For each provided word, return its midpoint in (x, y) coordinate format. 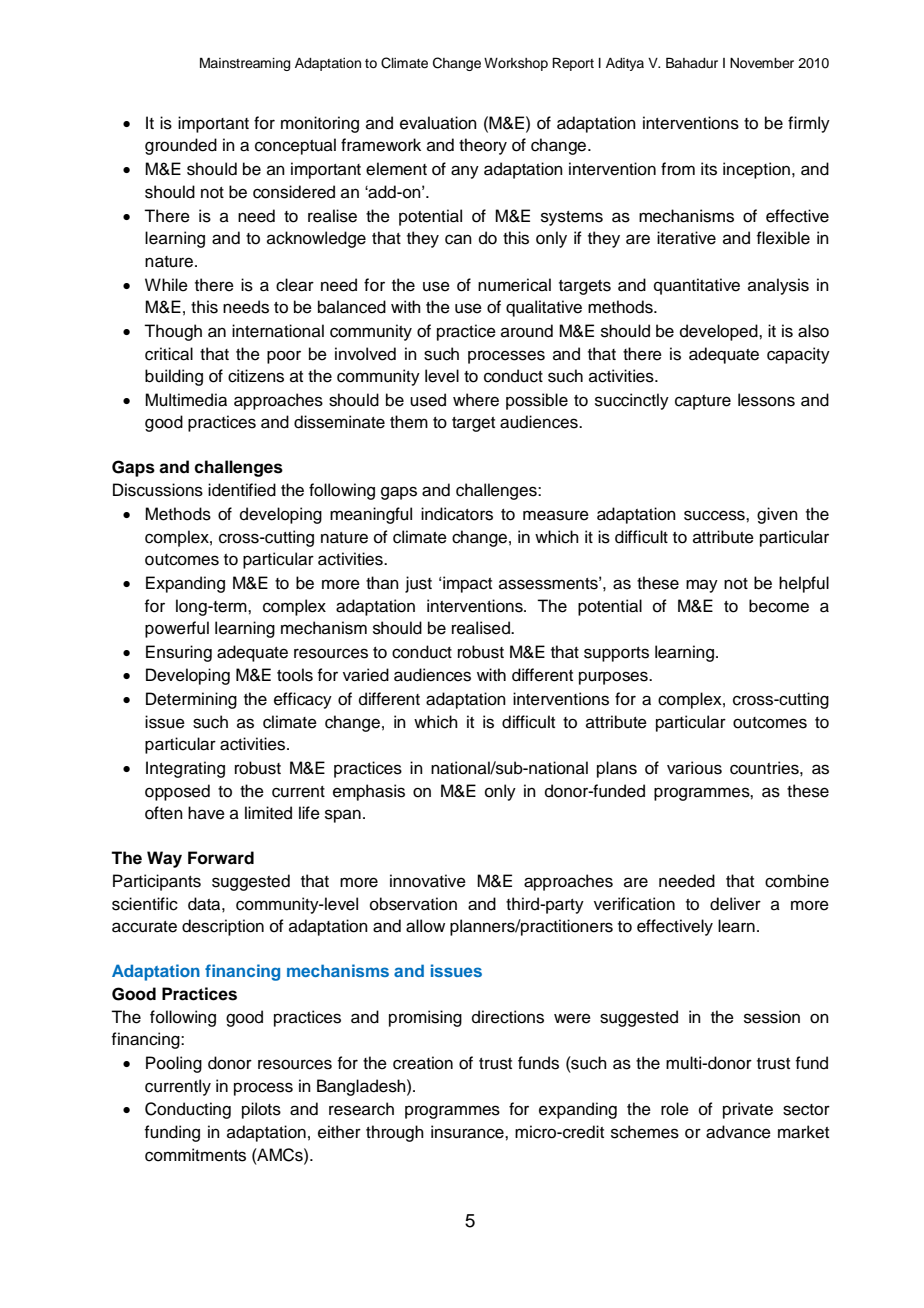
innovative (428, 881)
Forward (221, 858)
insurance (468, 1132)
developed (720, 332)
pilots (261, 1110)
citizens (256, 376)
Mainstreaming (245, 64)
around (527, 331)
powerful (177, 629)
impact (467, 584)
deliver (735, 904)
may (702, 586)
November (762, 63)
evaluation (438, 123)
